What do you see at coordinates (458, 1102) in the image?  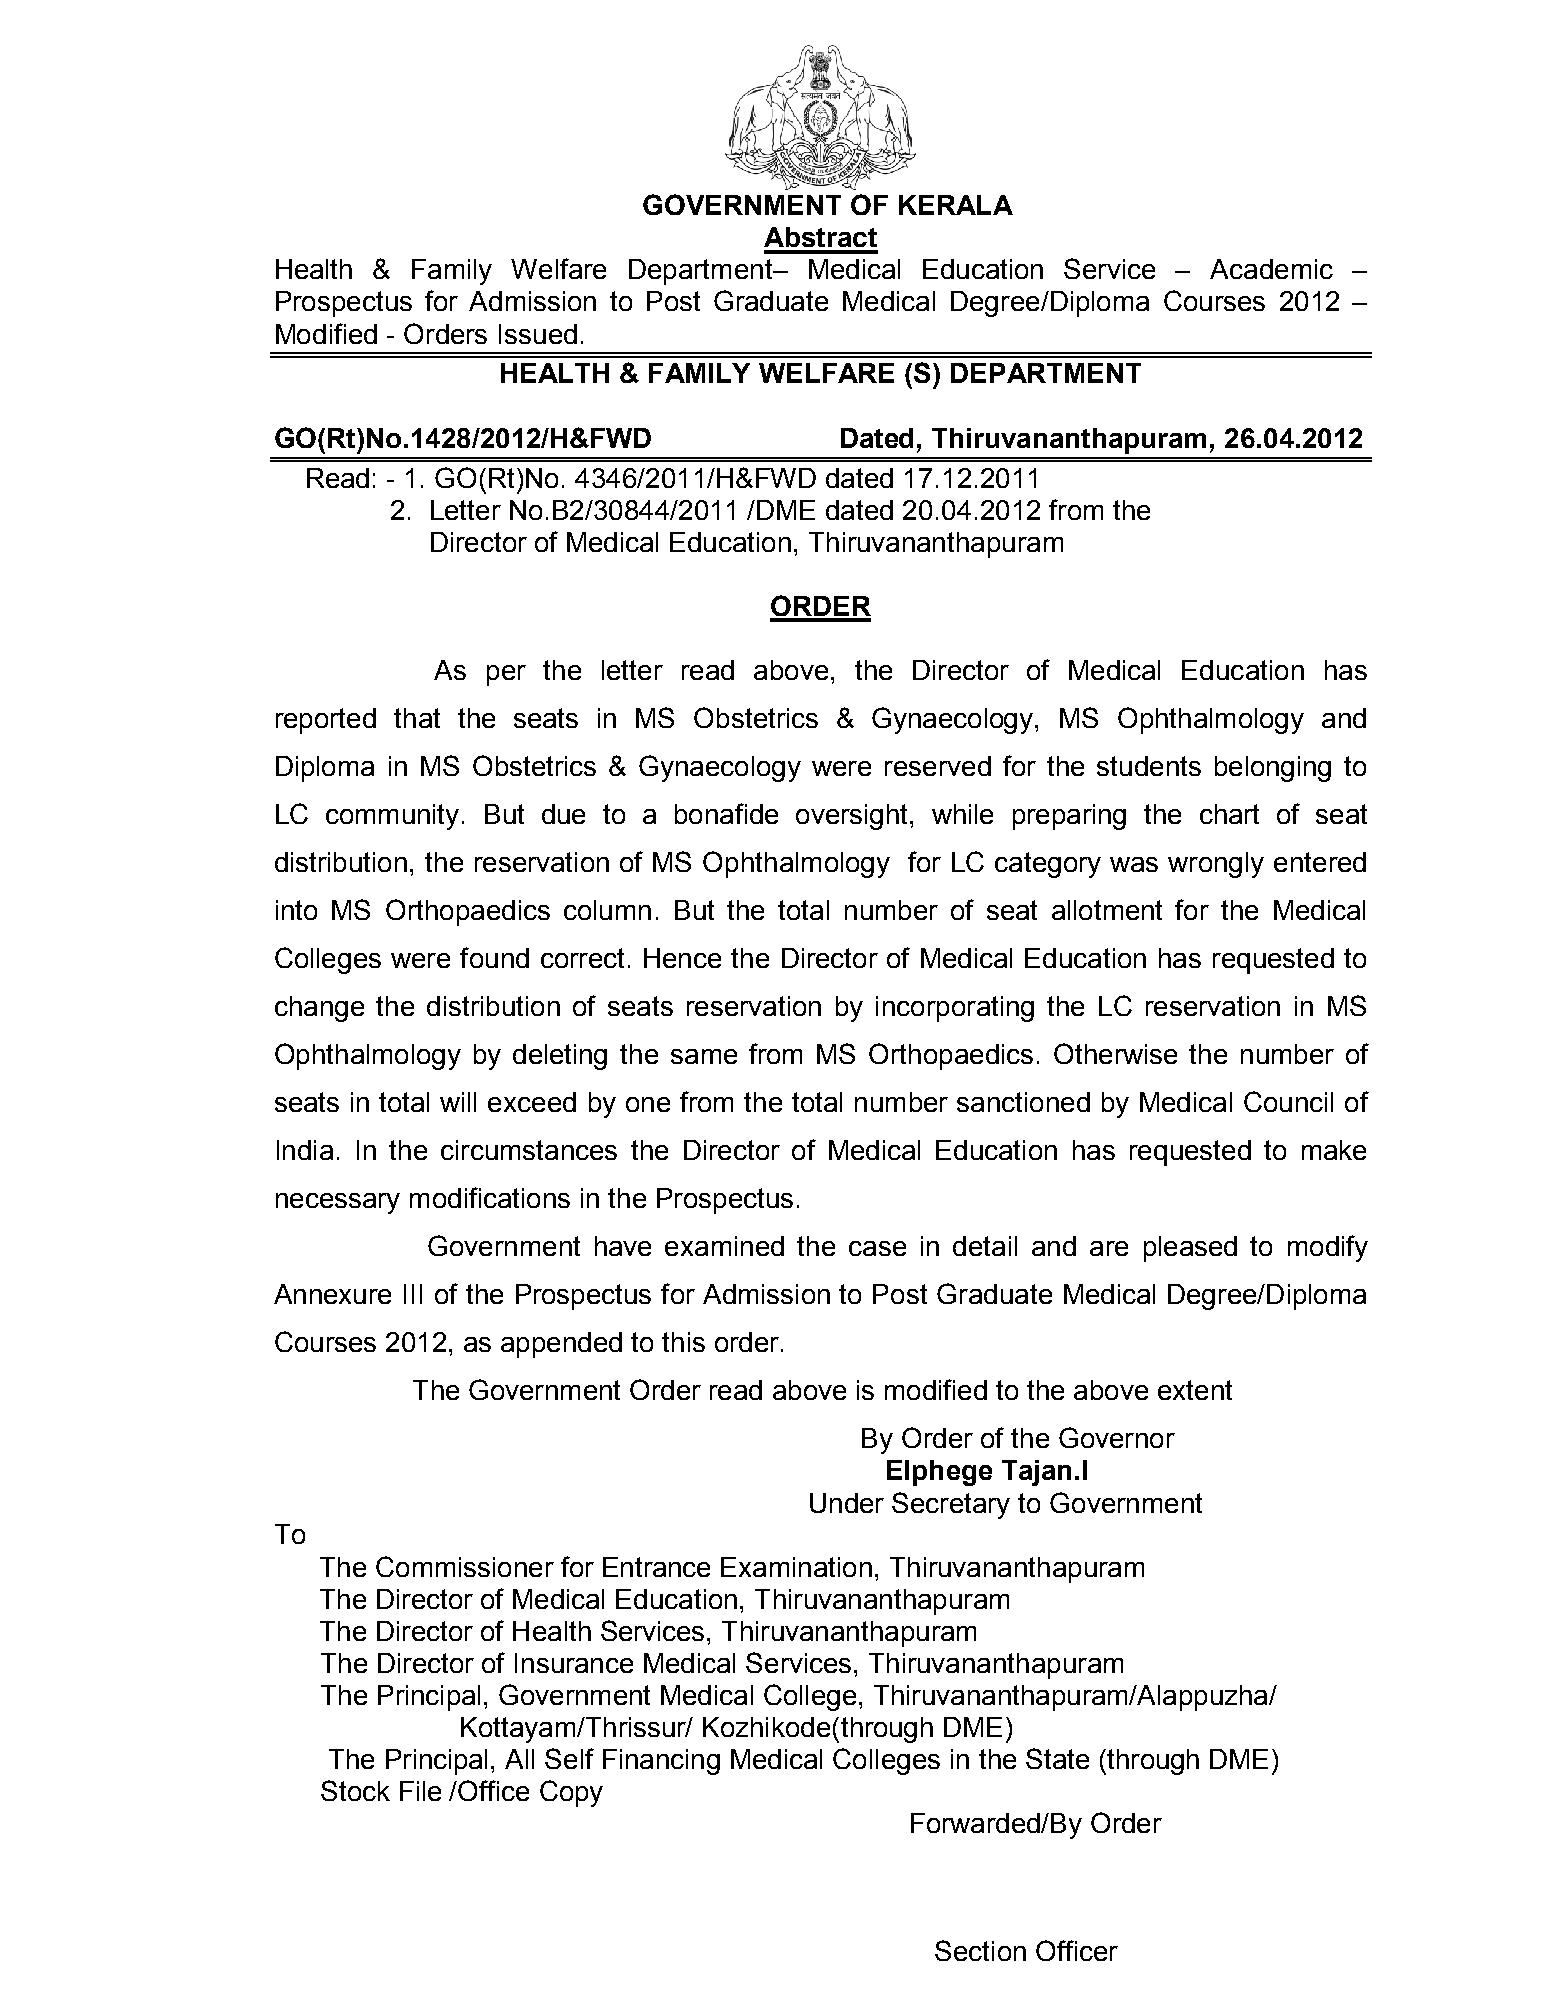 I see `will` at bounding box center [458, 1102].
